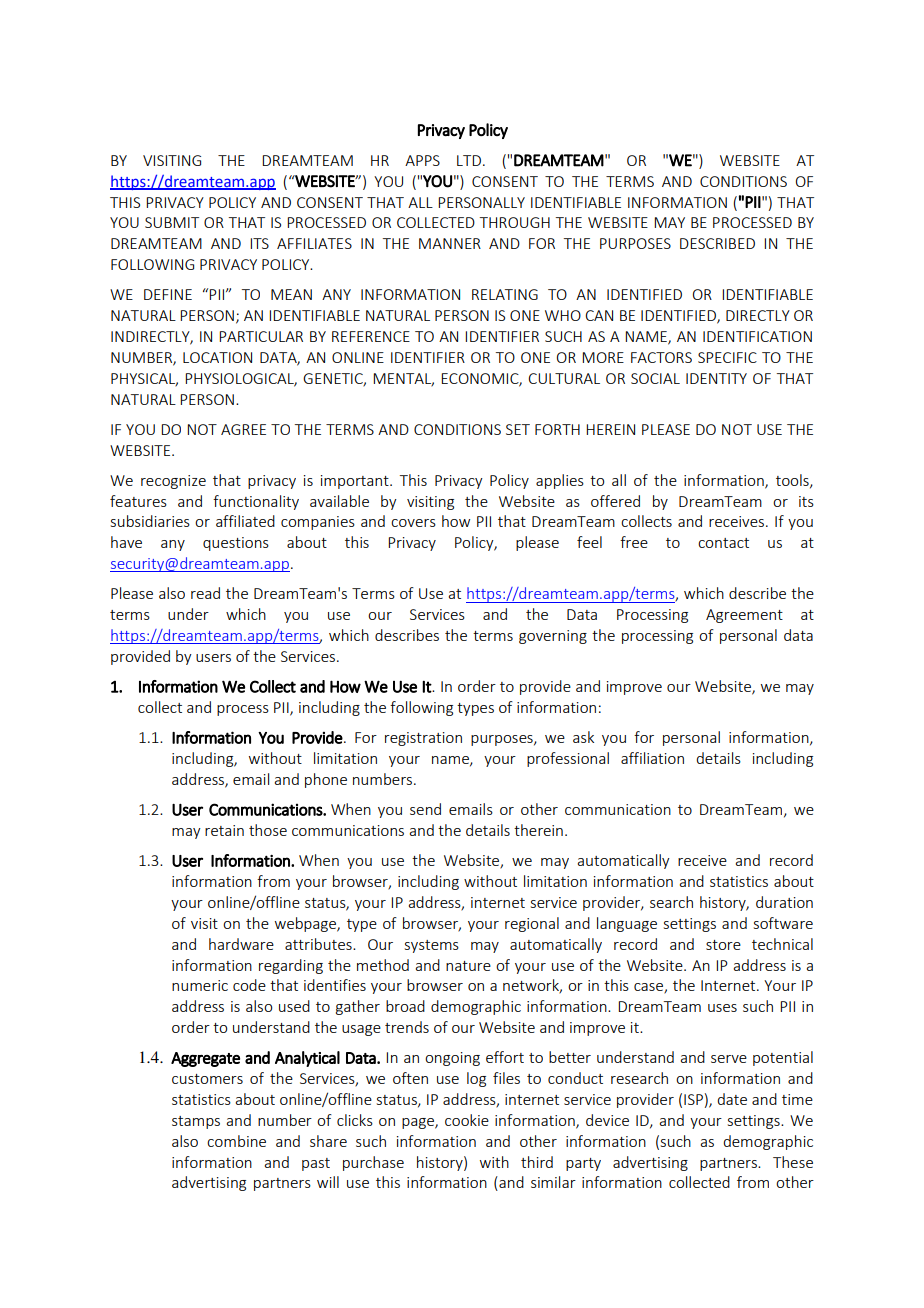 Image resolution: width=924 pixels, height=1308 pixels. Describe the element at coordinates (723, 945) in the page. I see `store` at that location.
